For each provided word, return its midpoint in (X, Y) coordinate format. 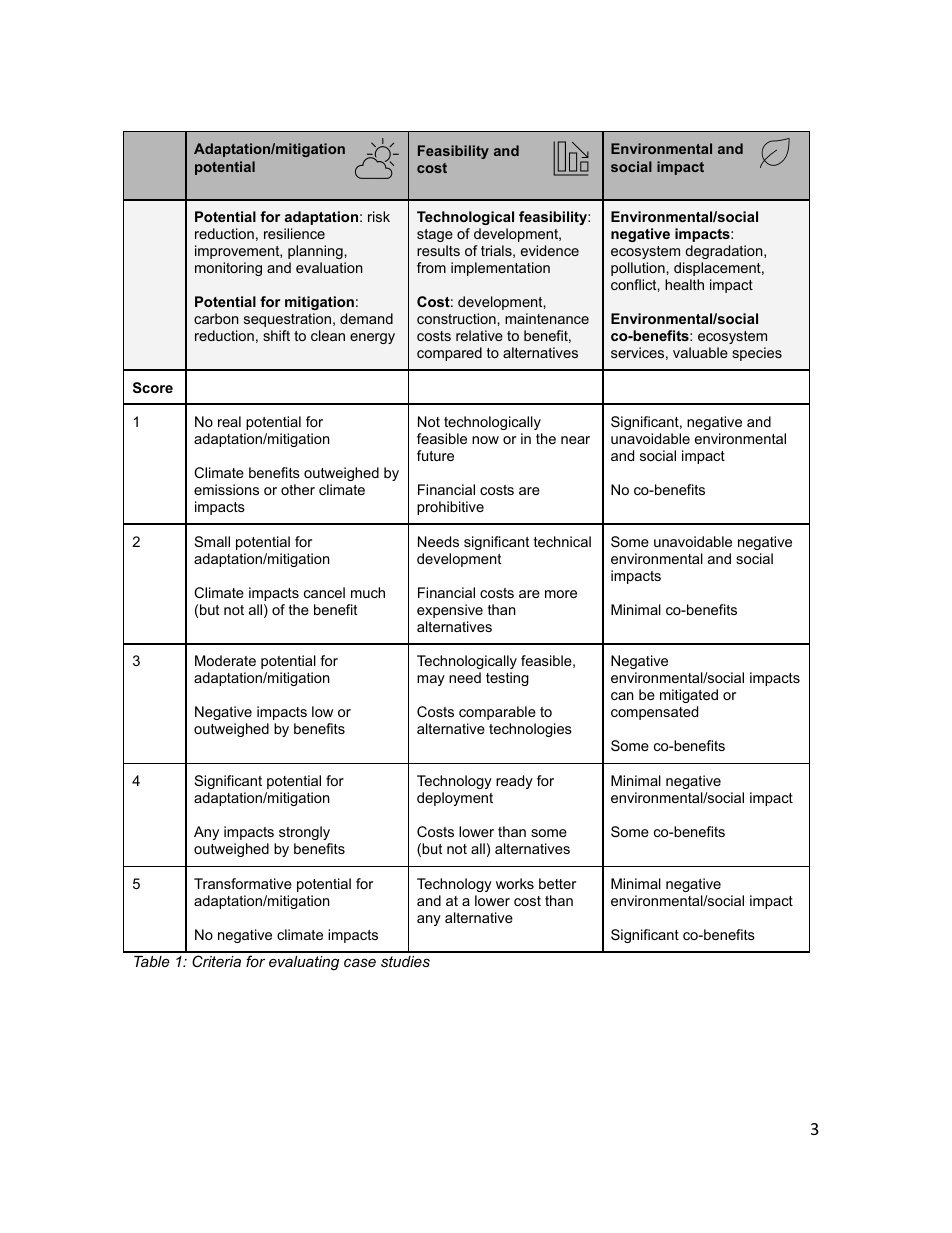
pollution (638, 269)
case (360, 962)
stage (435, 235)
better (557, 883)
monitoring (228, 269)
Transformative (243, 883)
